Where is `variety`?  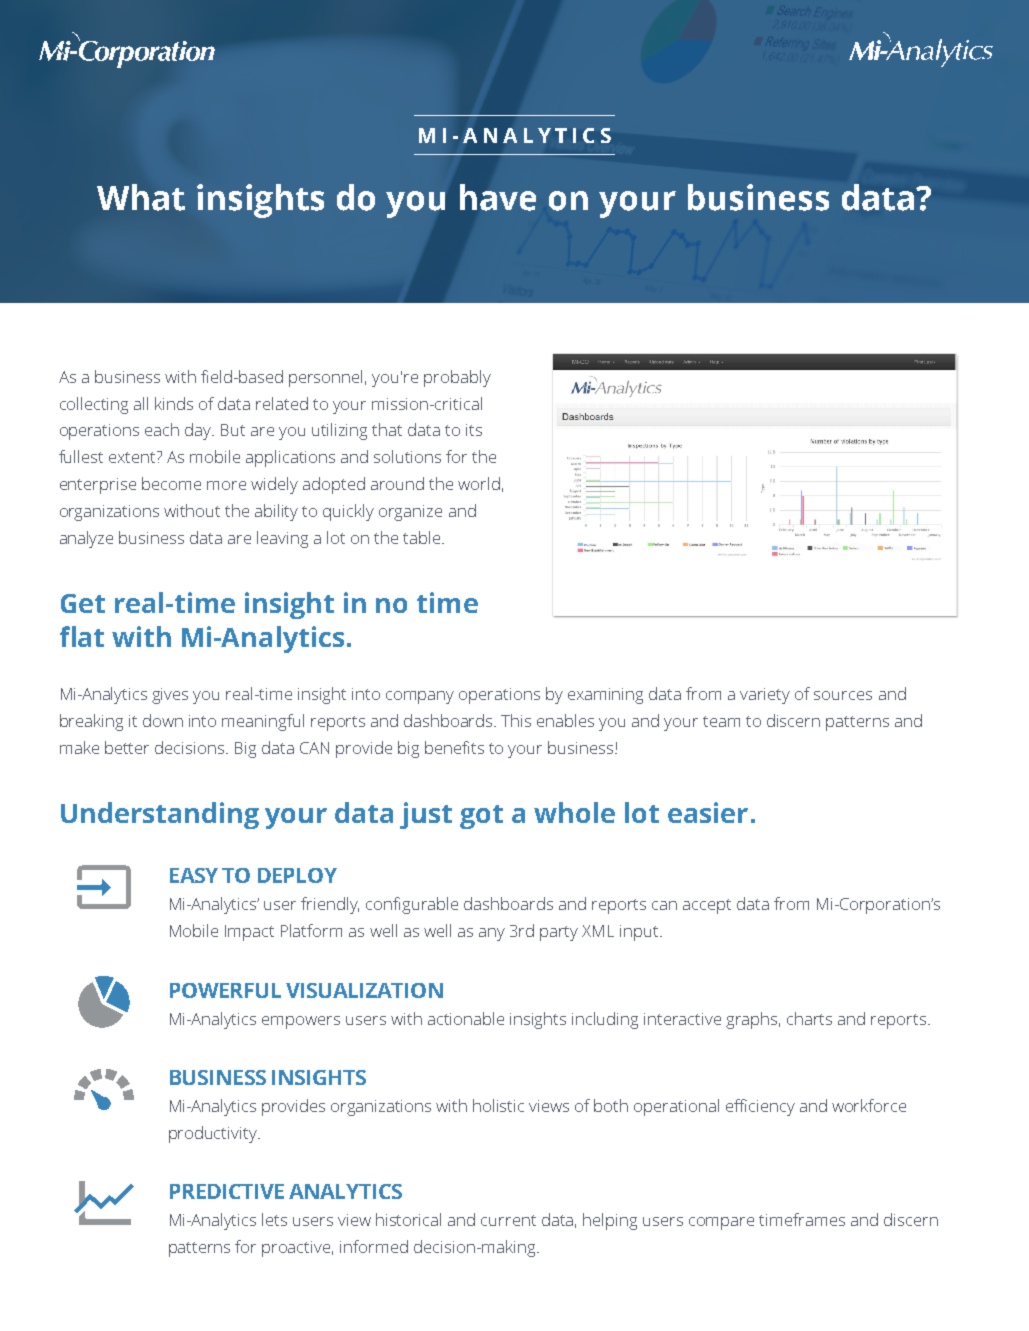 variety is located at coordinates (765, 696).
